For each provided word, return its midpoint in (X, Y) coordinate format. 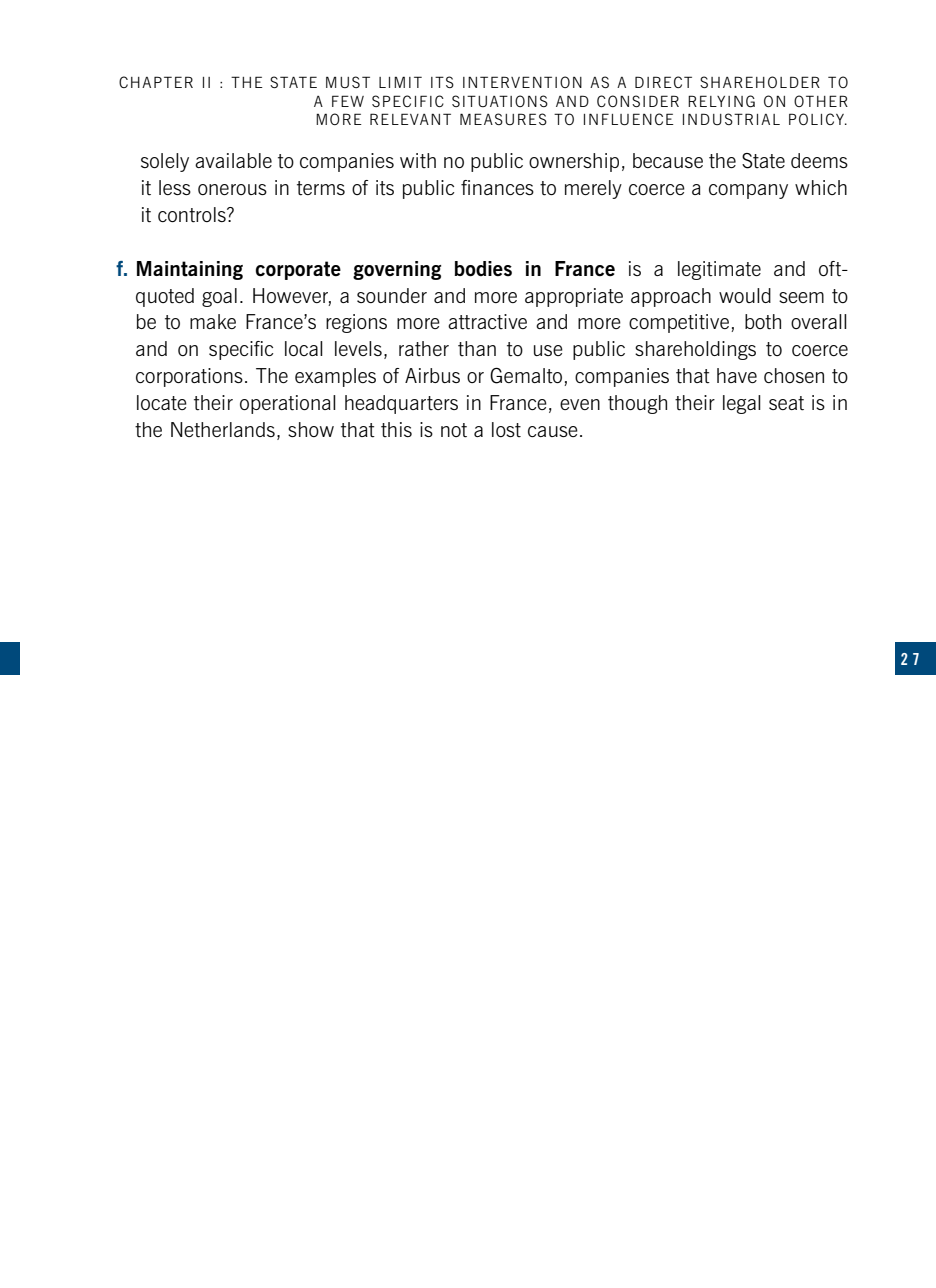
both (763, 322)
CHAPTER (156, 82)
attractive (487, 322)
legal (742, 404)
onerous (232, 189)
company (748, 191)
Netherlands (223, 430)
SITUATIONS (500, 101)
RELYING (721, 101)
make (213, 321)
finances (497, 187)
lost (506, 429)
